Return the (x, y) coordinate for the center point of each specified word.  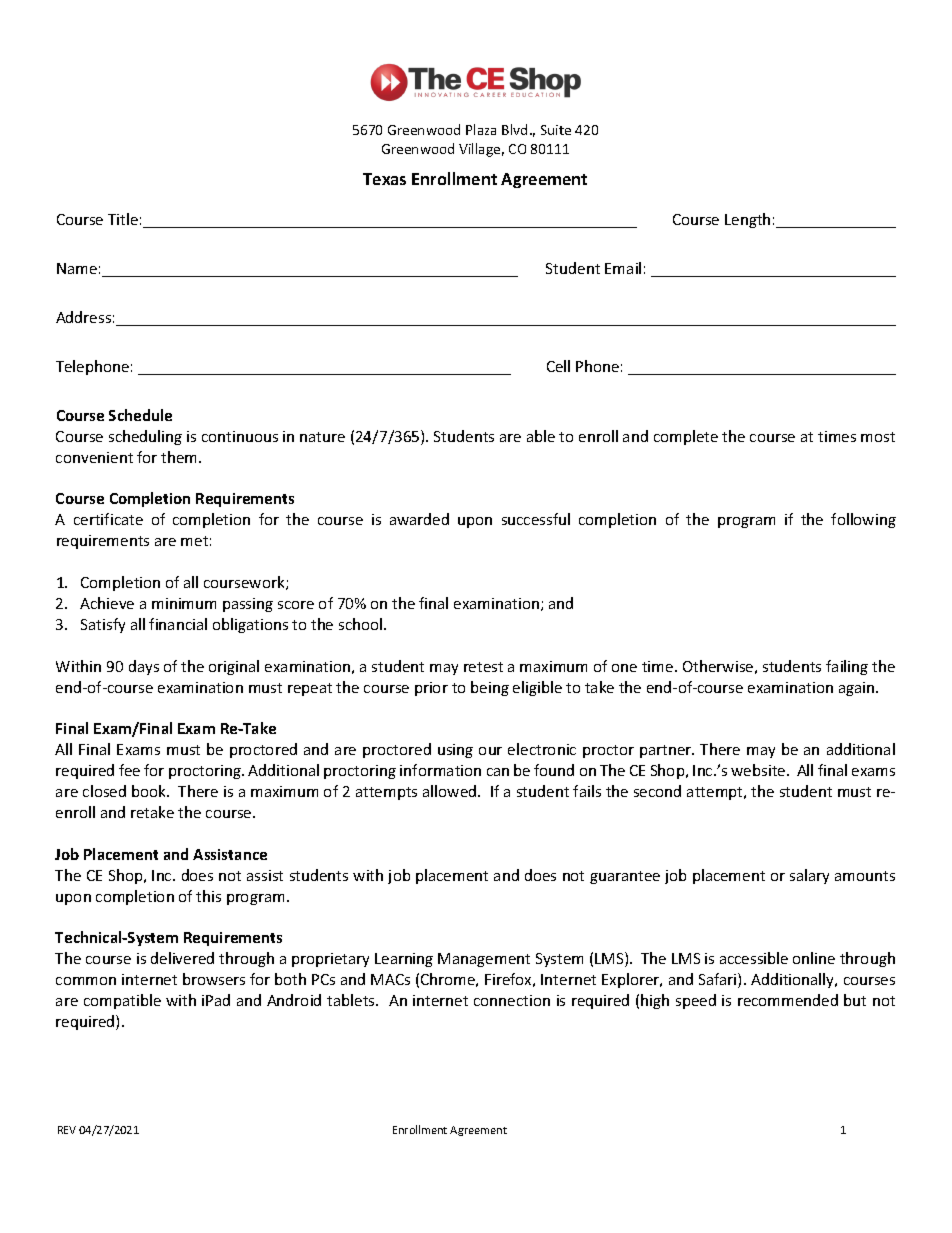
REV (67, 1130)
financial (178, 624)
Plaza (481, 129)
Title (123, 219)
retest (483, 667)
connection (512, 1000)
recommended (788, 1000)
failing (847, 667)
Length (747, 220)
